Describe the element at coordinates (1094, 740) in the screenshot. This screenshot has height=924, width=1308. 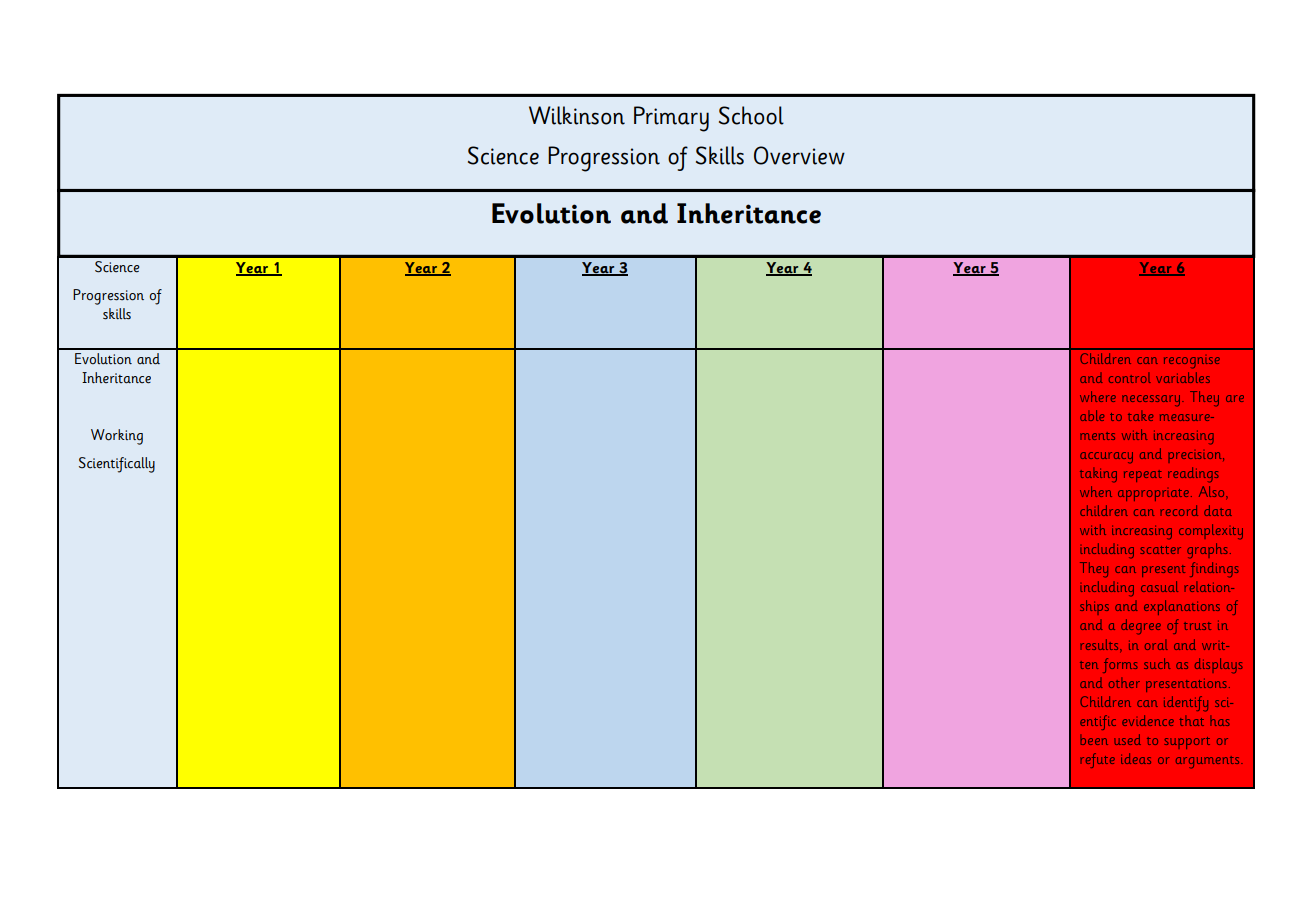
I see `been` at that location.
